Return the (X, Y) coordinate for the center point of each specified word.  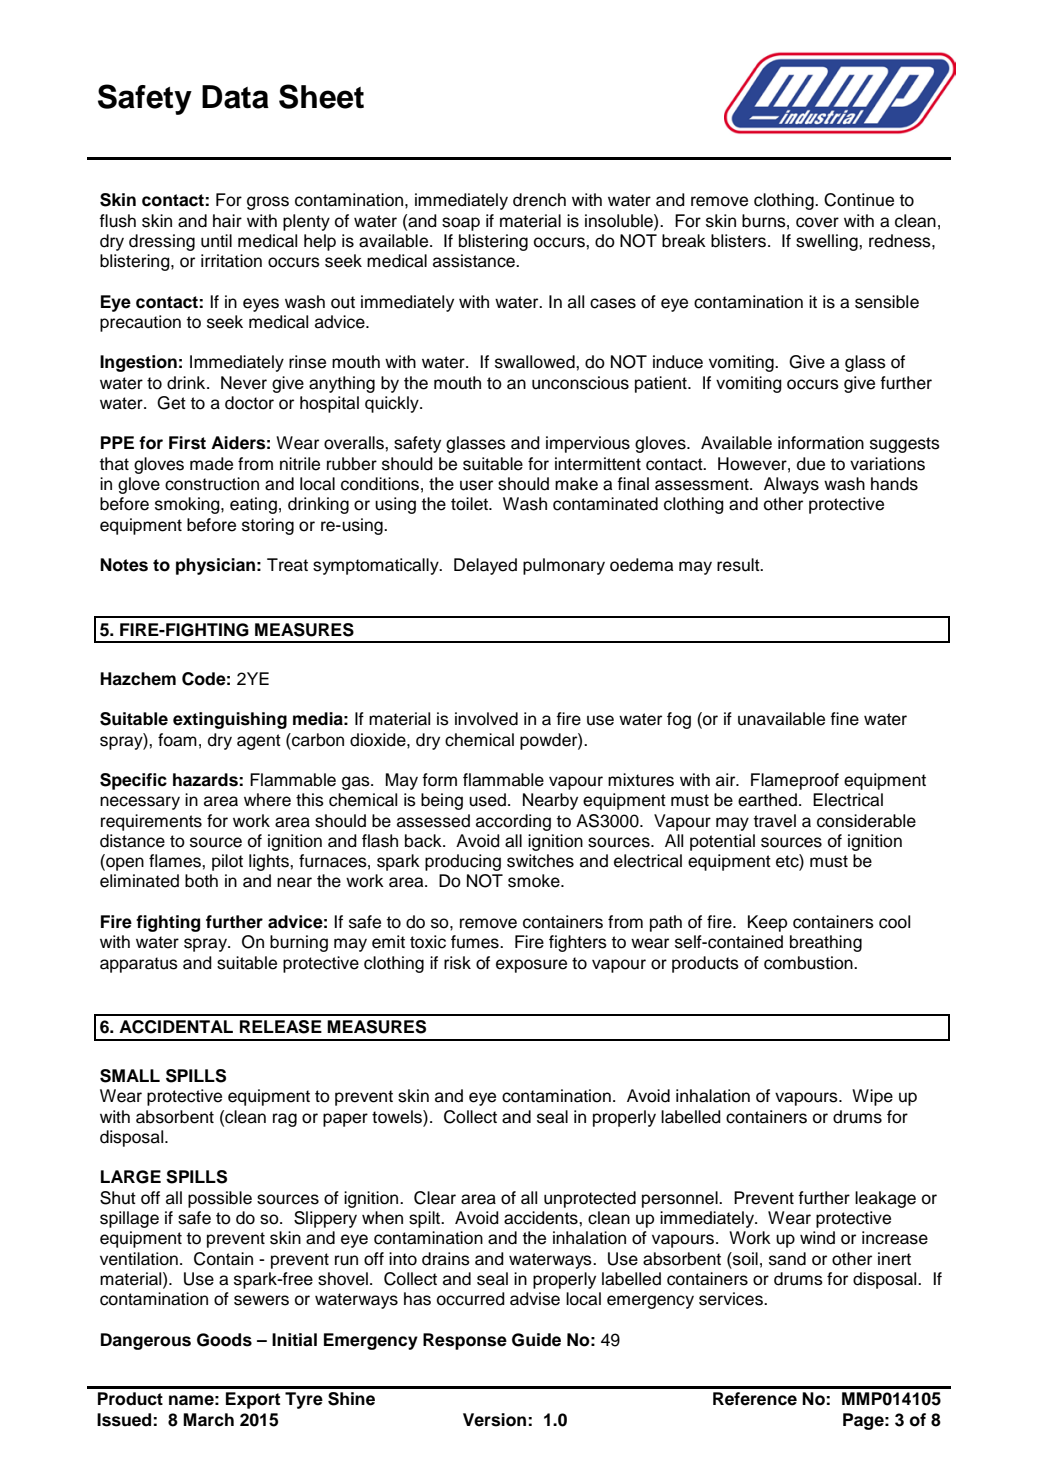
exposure (531, 966)
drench (539, 200)
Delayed (485, 566)
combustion (809, 963)
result (739, 565)
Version (494, 1420)
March (208, 1420)
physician (215, 566)
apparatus (139, 965)
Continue (859, 200)
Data (235, 97)
